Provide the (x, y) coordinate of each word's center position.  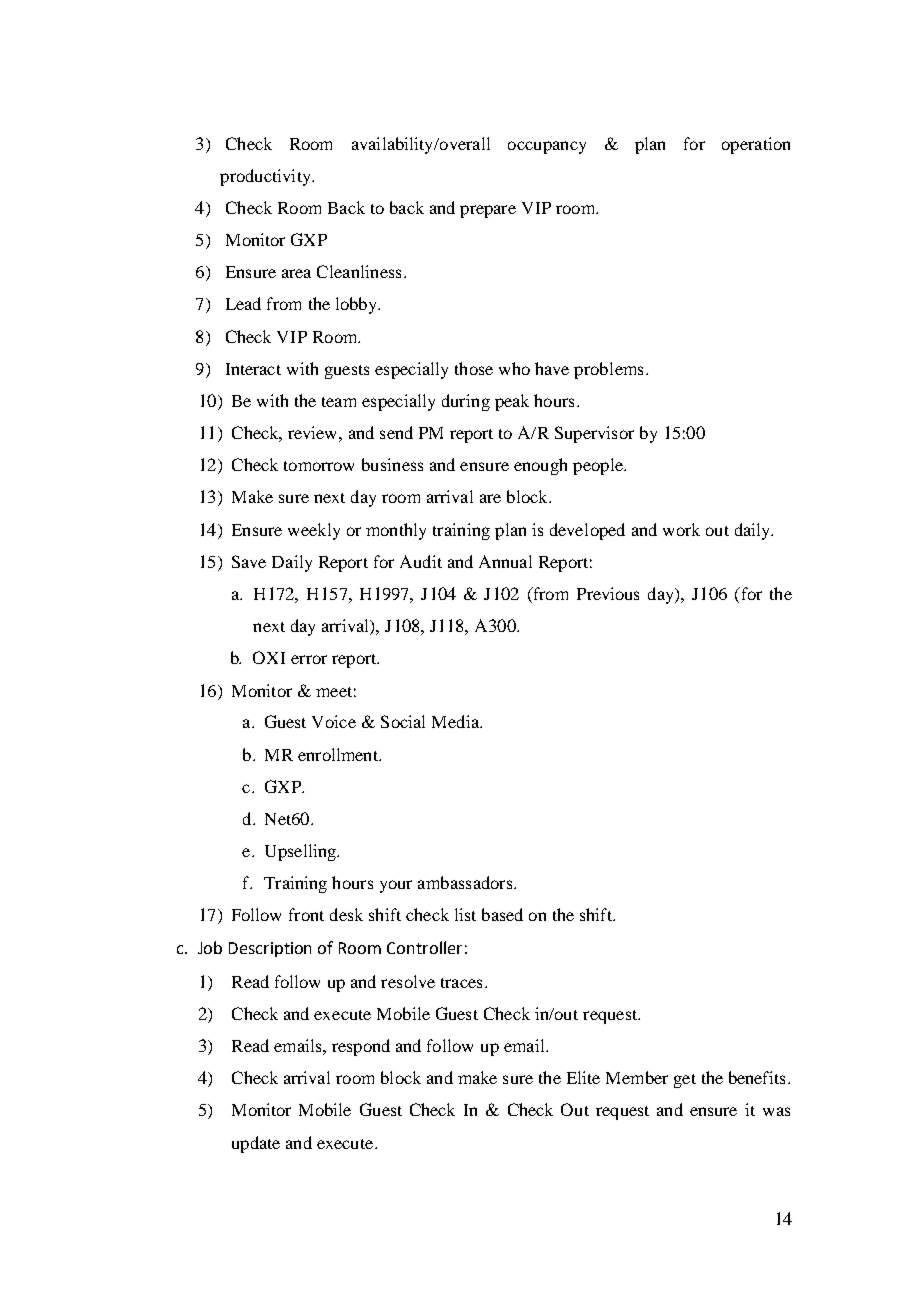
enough (540, 466)
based (502, 914)
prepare (488, 211)
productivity (266, 177)
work (681, 529)
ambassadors (465, 882)
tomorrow (319, 466)
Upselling (301, 852)
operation (756, 145)
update (256, 1144)
